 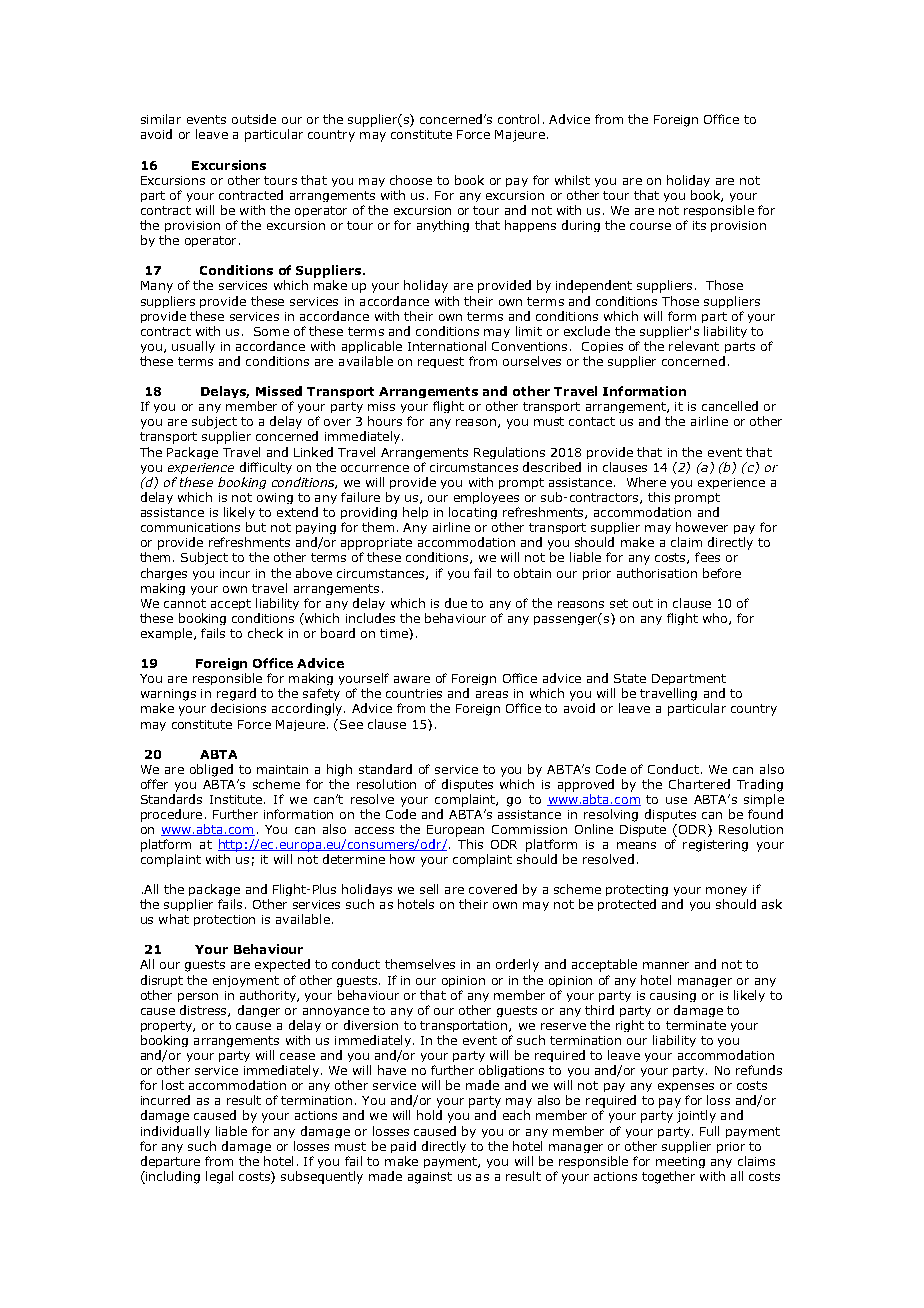 I want to click on protection, so click(x=224, y=920).
